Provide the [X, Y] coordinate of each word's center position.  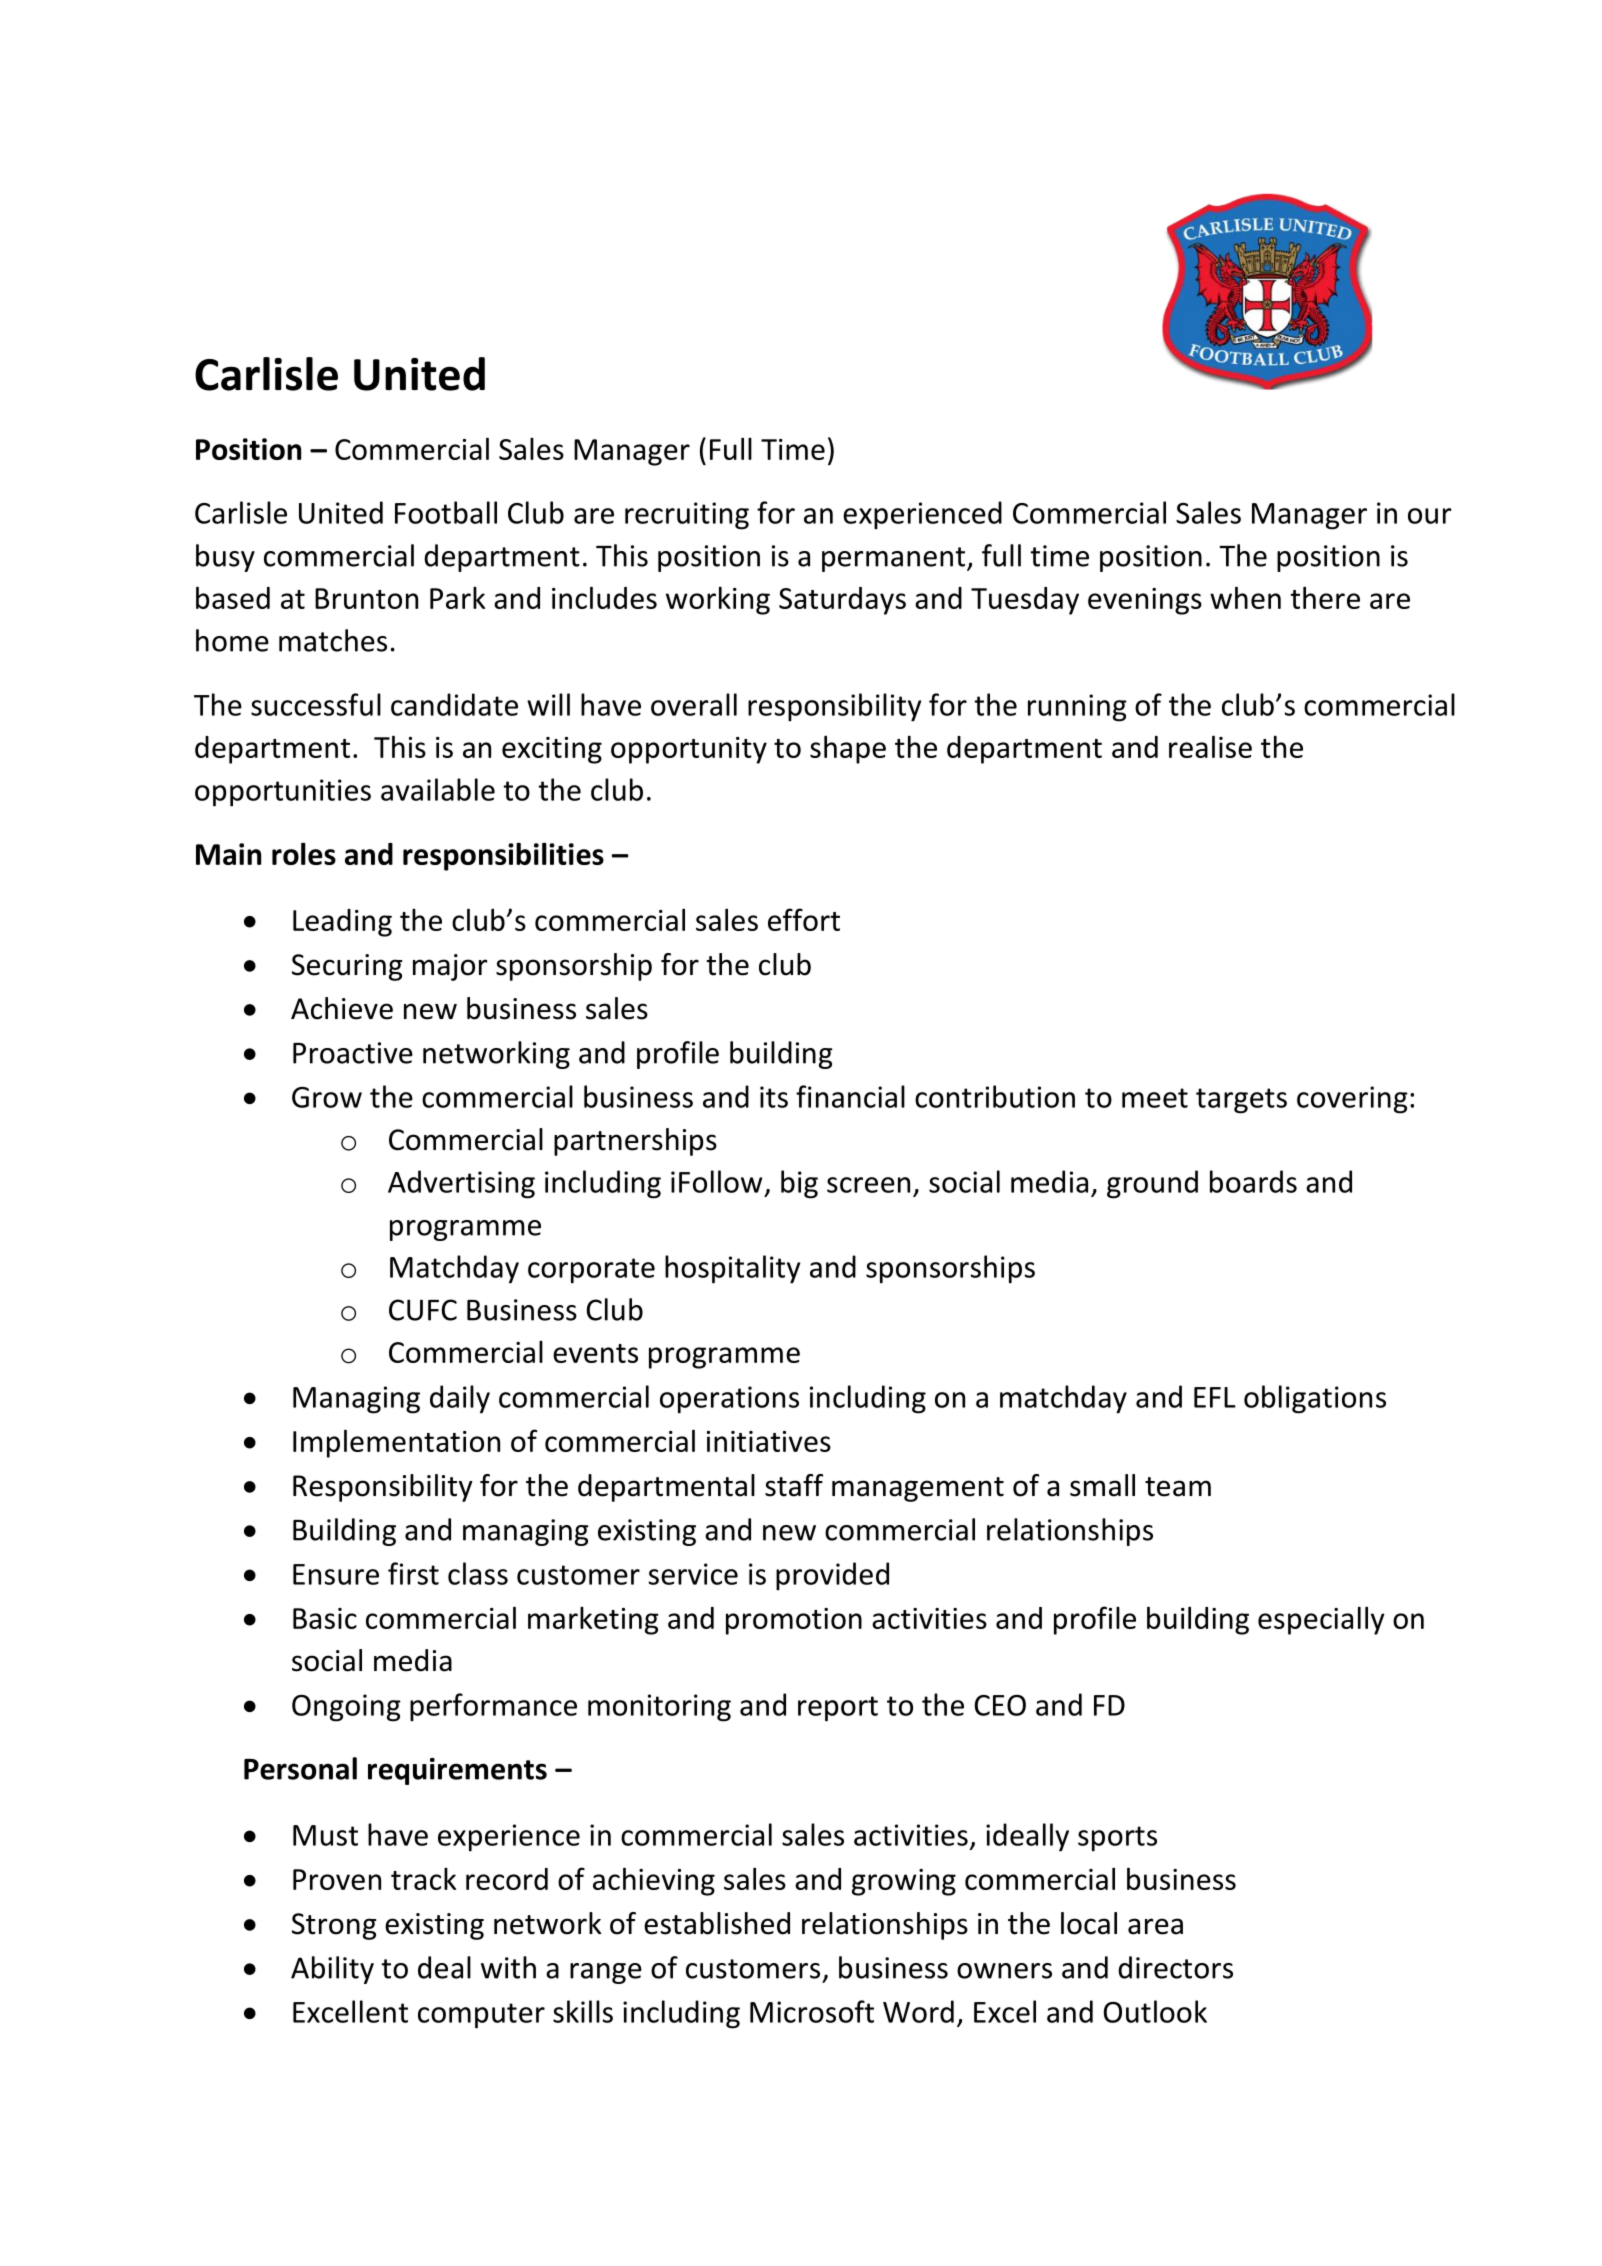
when [1245, 597]
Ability [332, 1970]
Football [446, 512]
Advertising [461, 1184]
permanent [893, 559]
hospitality [732, 1269]
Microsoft [812, 2011]
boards [1253, 1181]
